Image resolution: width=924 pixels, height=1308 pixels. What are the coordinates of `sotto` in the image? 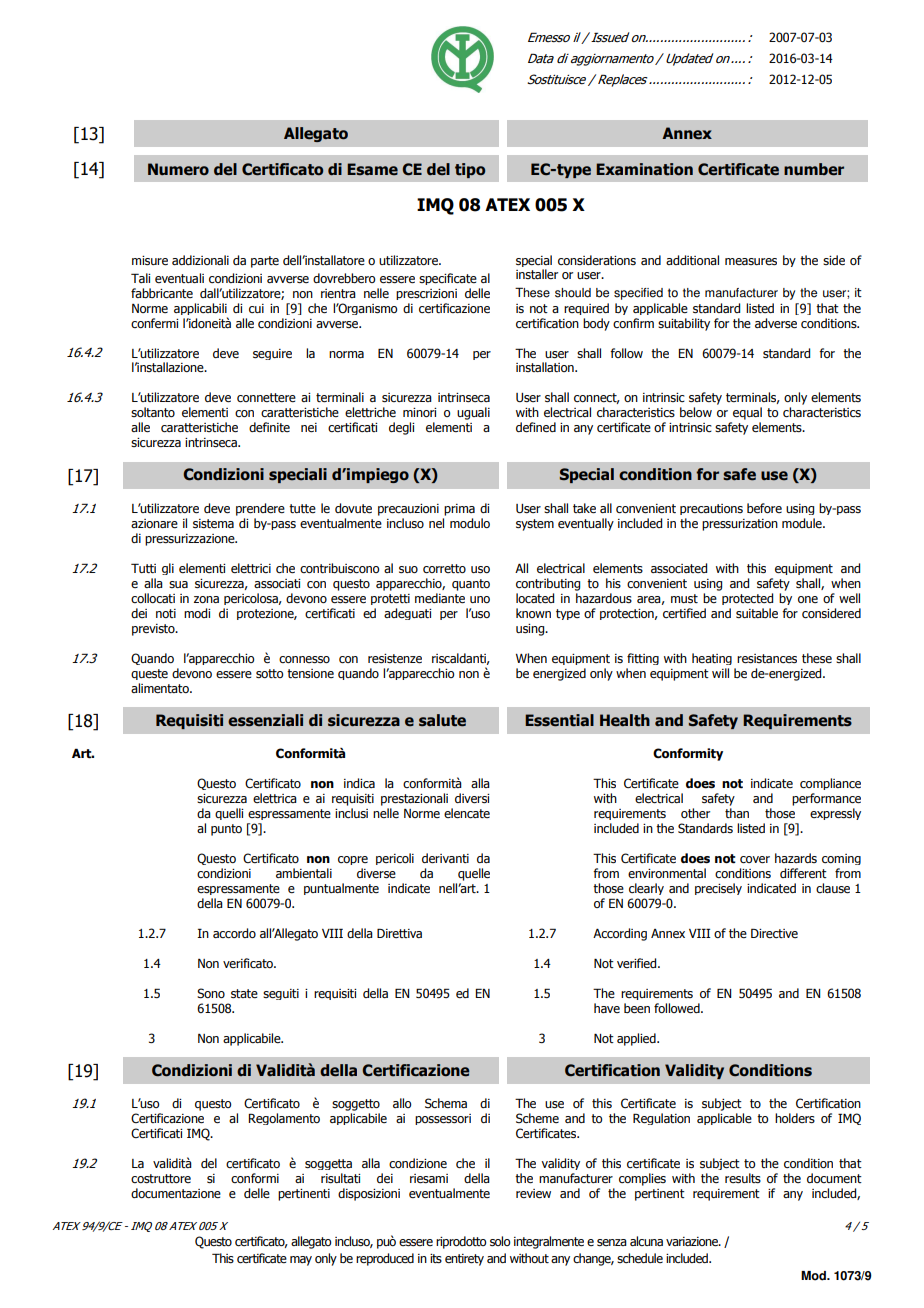 It's located at (269, 673).
